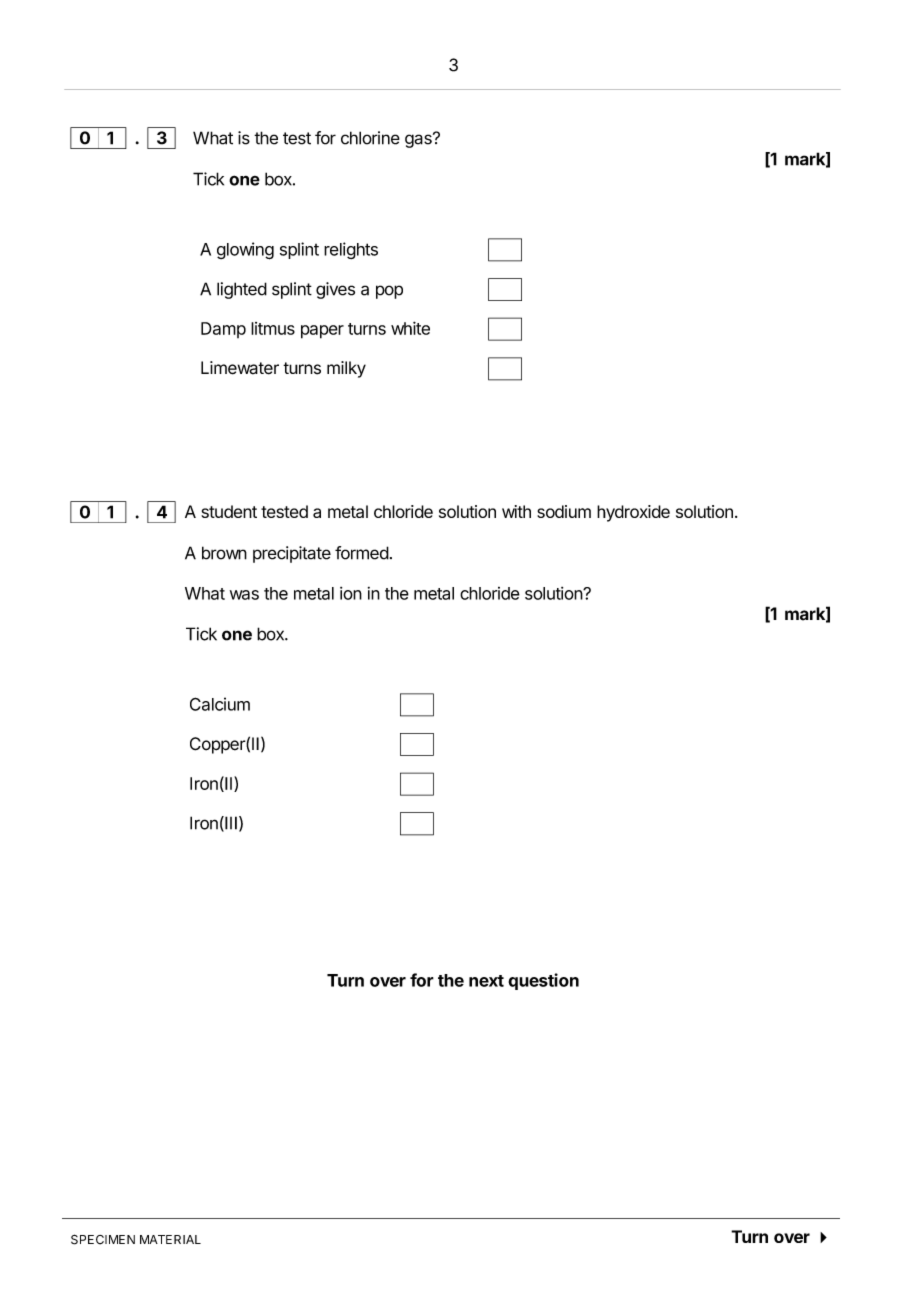 The height and width of the image is (1308, 924). What do you see at coordinates (170, 1239) in the image?
I see `MATERIAL` at bounding box center [170, 1239].
